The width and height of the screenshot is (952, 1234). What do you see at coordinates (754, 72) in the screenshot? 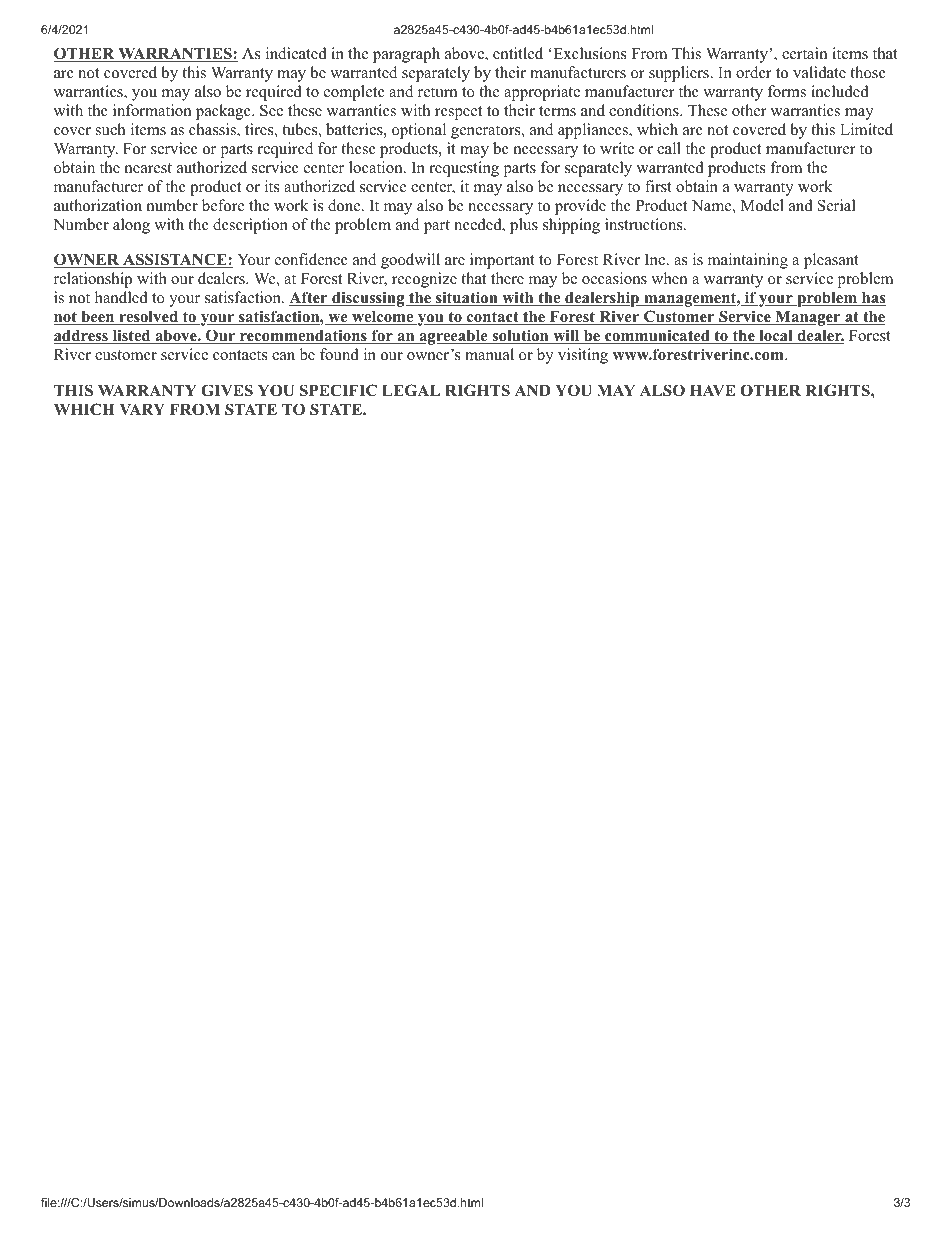
I see `order` at bounding box center [754, 72].
